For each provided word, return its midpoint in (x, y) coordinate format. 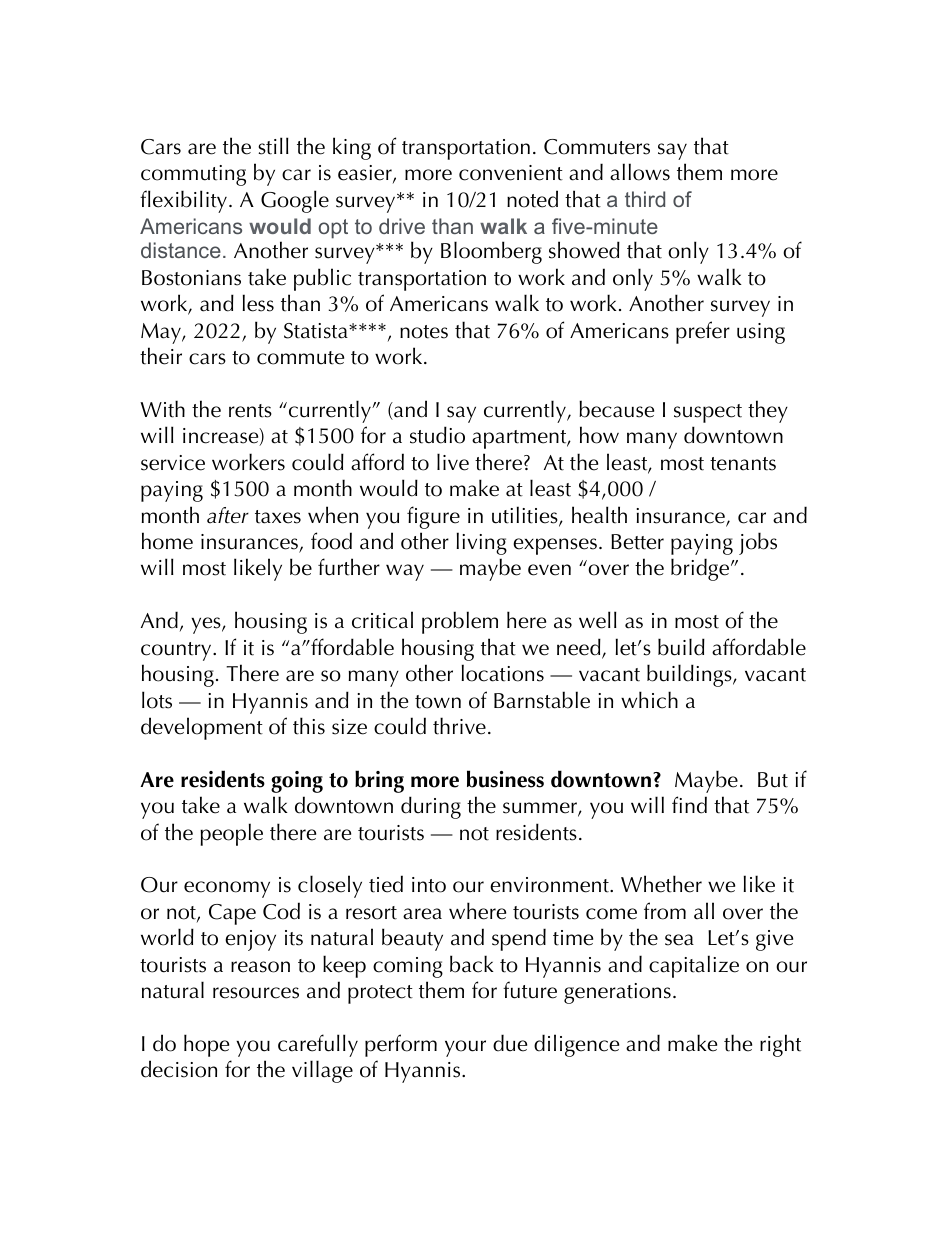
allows (640, 172)
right (780, 1045)
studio (437, 435)
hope (206, 1045)
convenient (511, 173)
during (431, 807)
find (689, 805)
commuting (193, 175)
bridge (701, 569)
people (231, 834)
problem (460, 622)
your (465, 1048)
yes (207, 625)
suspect (708, 413)
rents (250, 411)
